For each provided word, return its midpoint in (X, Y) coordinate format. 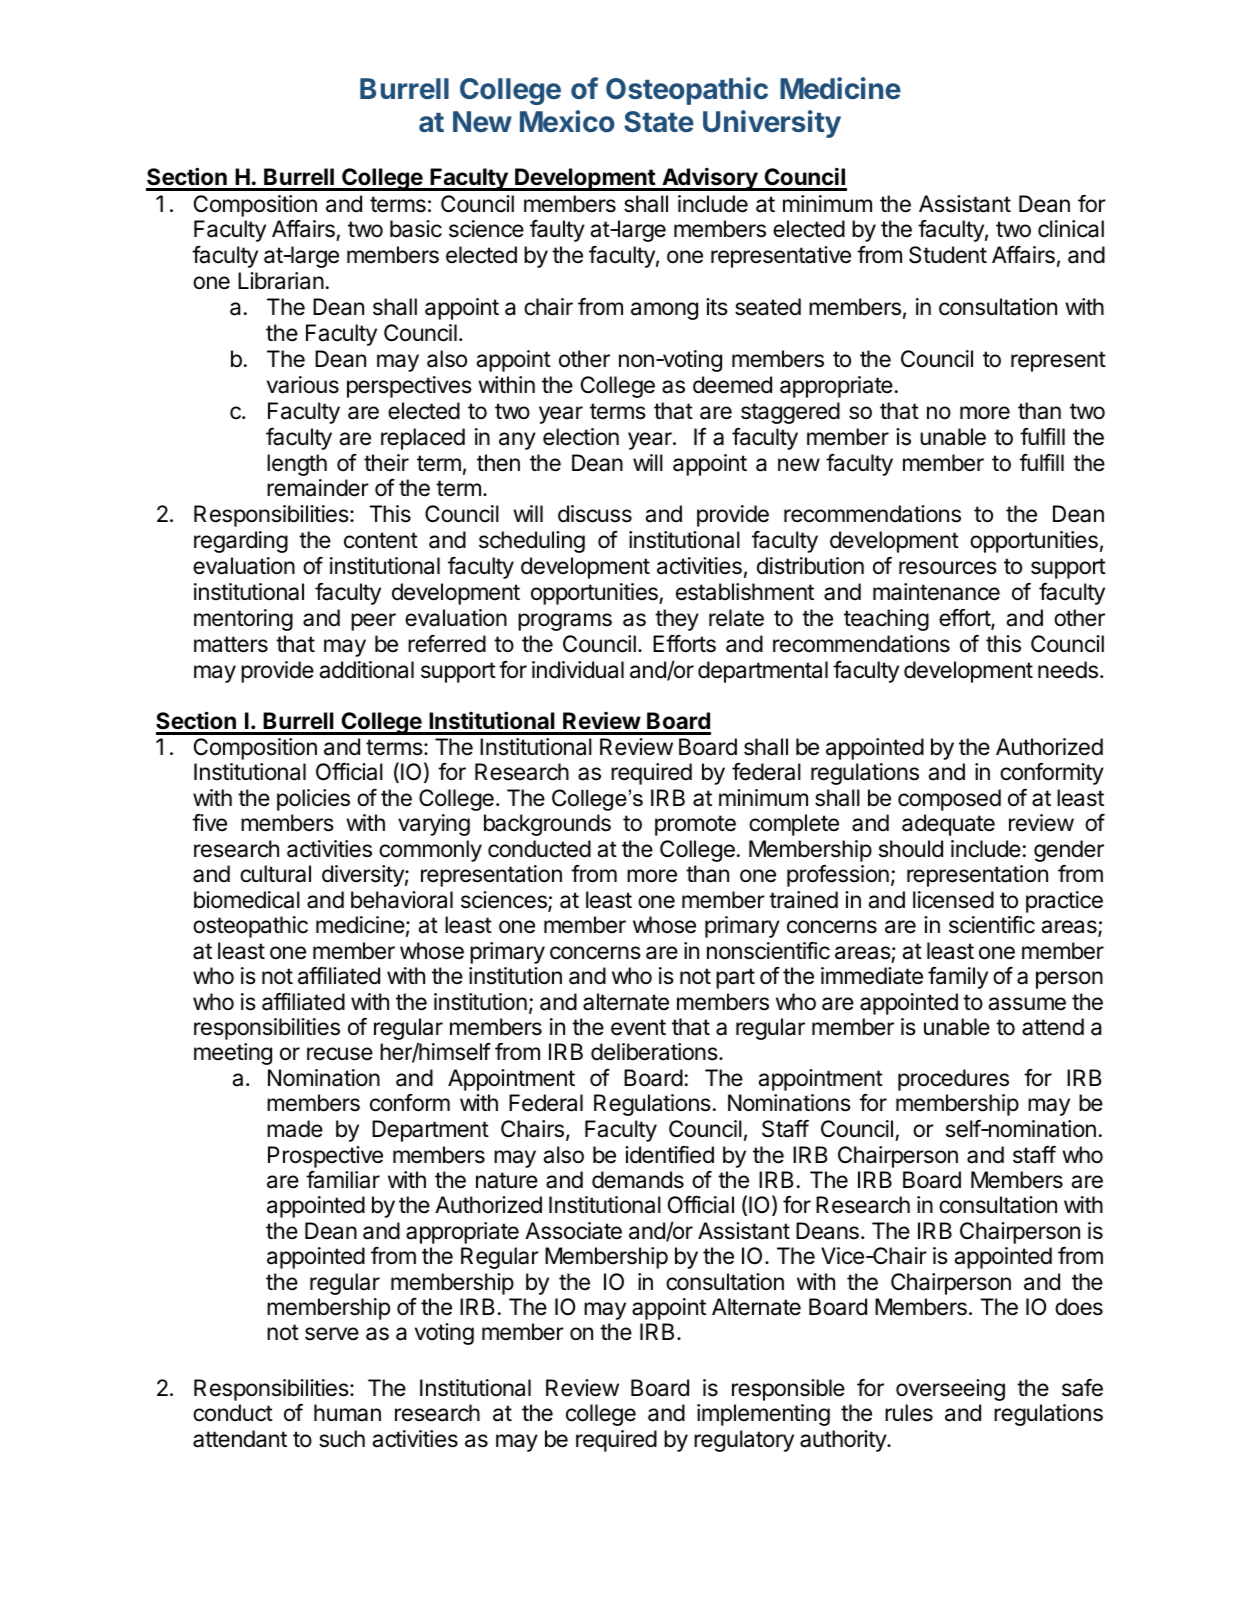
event (638, 1027)
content (381, 540)
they (677, 620)
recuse (340, 1054)
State (659, 121)
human (347, 1413)
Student (948, 255)
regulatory (744, 1441)
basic (416, 229)
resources (948, 568)
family (958, 978)
